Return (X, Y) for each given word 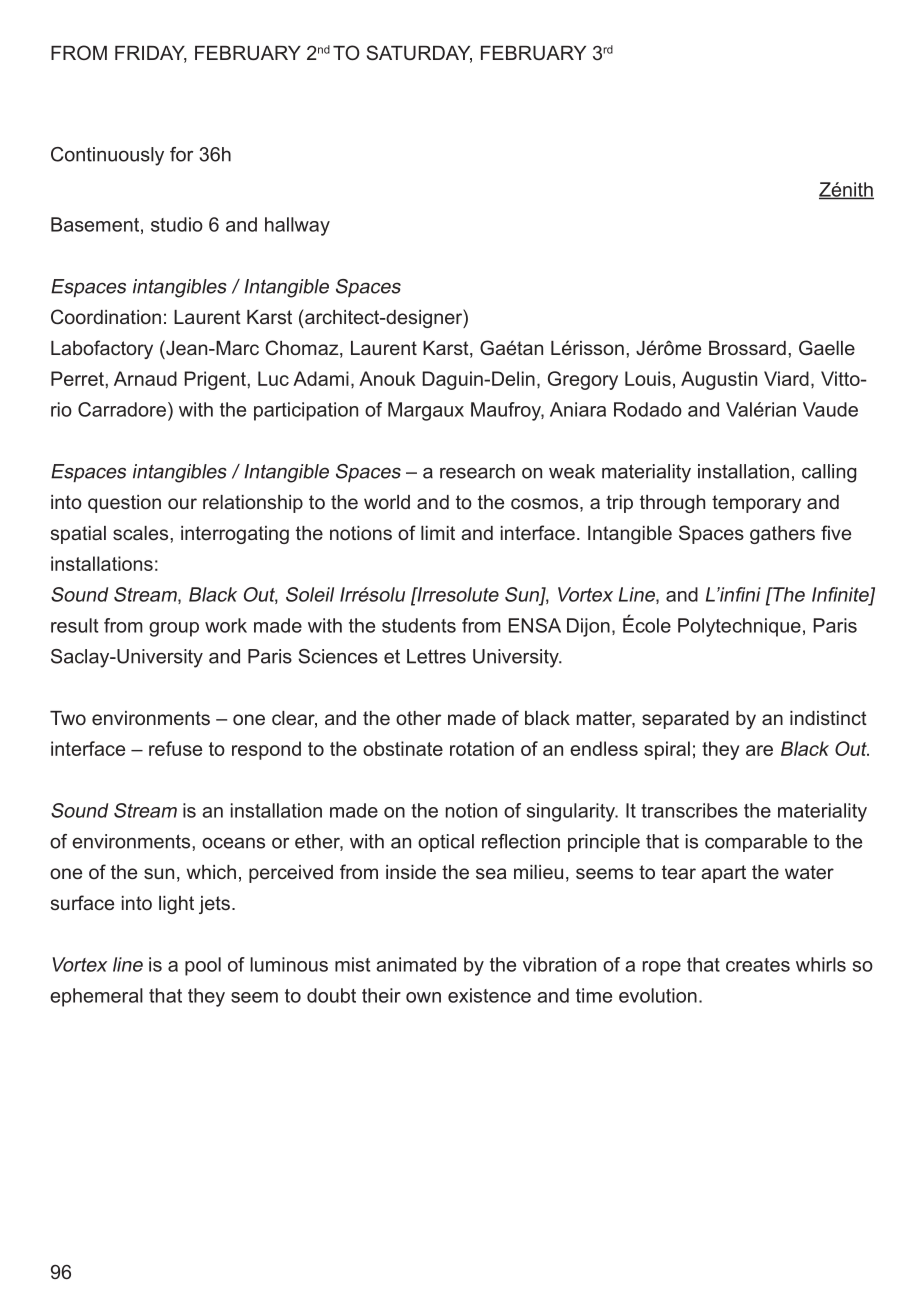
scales (142, 533)
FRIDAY (151, 54)
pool (203, 966)
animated (416, 964)
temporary (756, 504)
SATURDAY (419, 54)
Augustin (719, 380)
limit (438, 533)
